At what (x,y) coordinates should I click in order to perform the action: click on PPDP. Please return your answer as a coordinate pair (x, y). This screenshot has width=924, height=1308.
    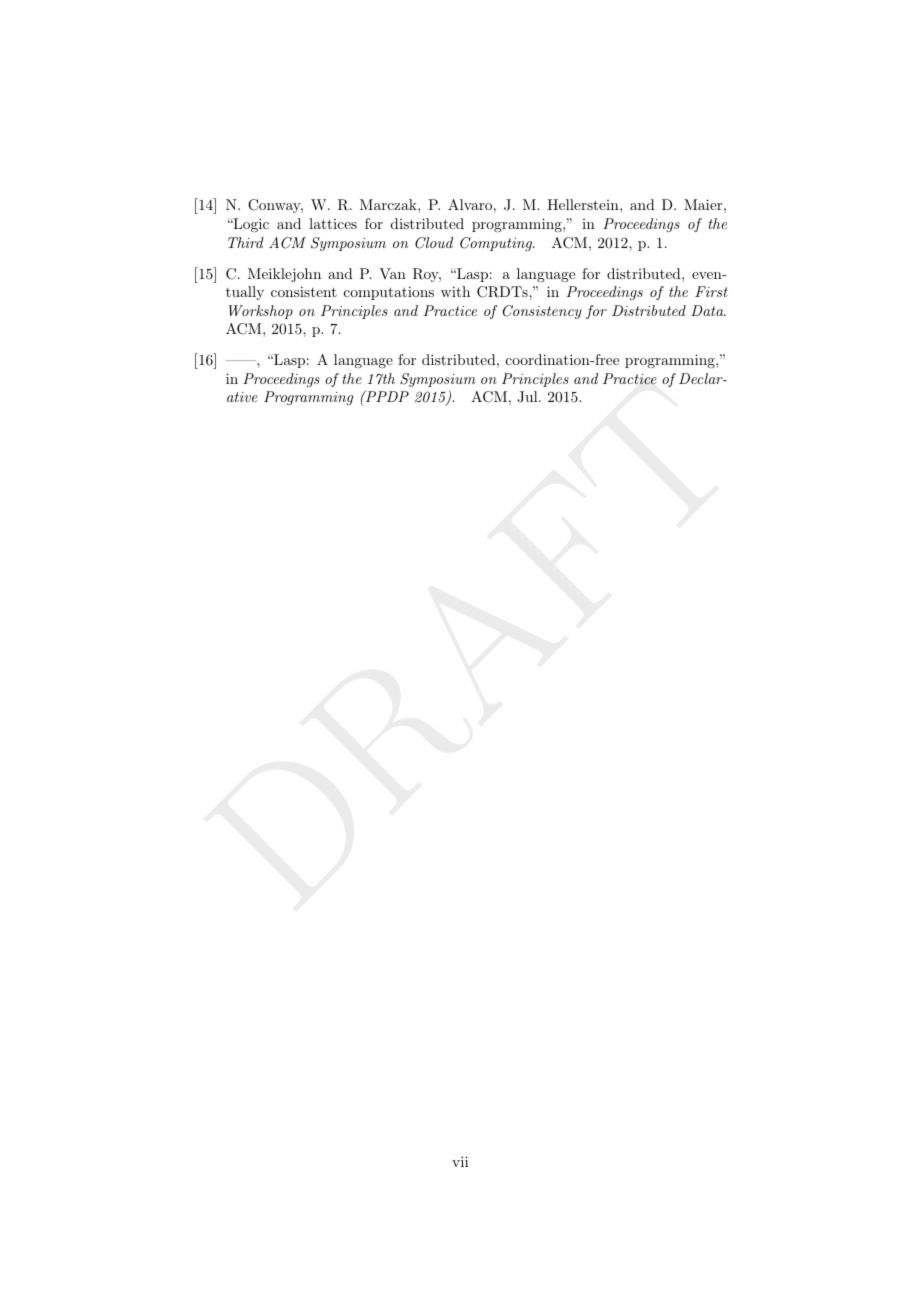
    Looking at the image, I should click on (386, 396).
